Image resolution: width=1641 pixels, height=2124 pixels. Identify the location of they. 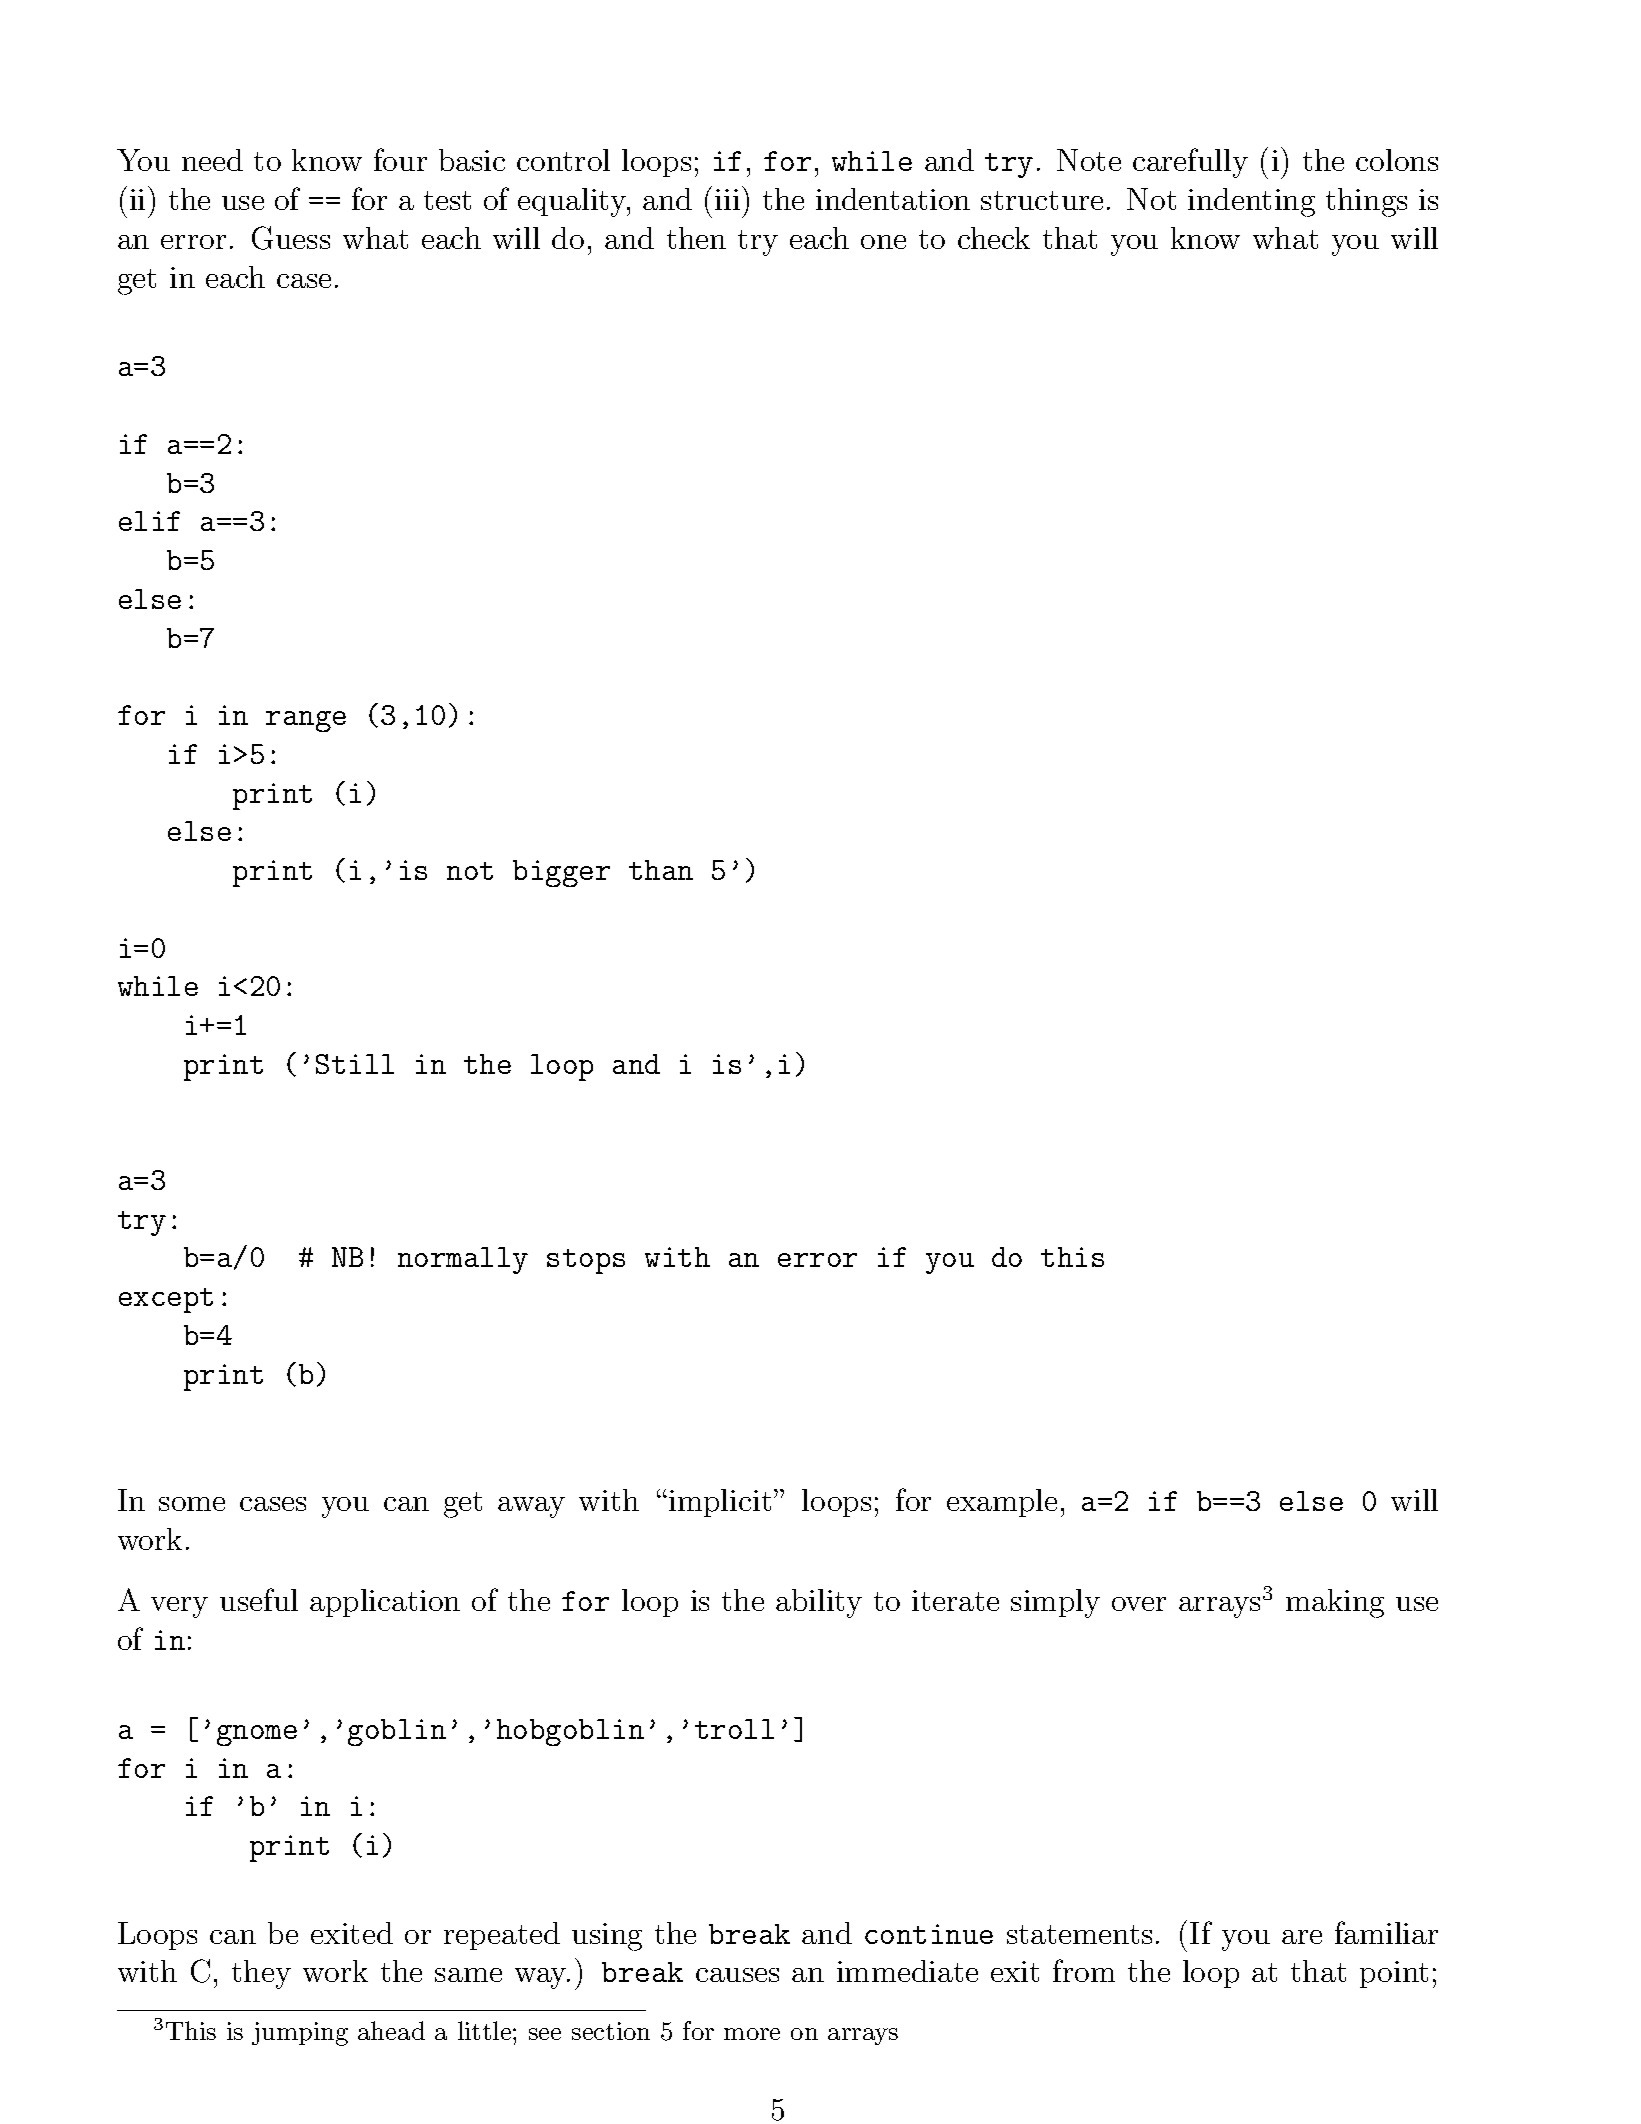
(261, 1974).
